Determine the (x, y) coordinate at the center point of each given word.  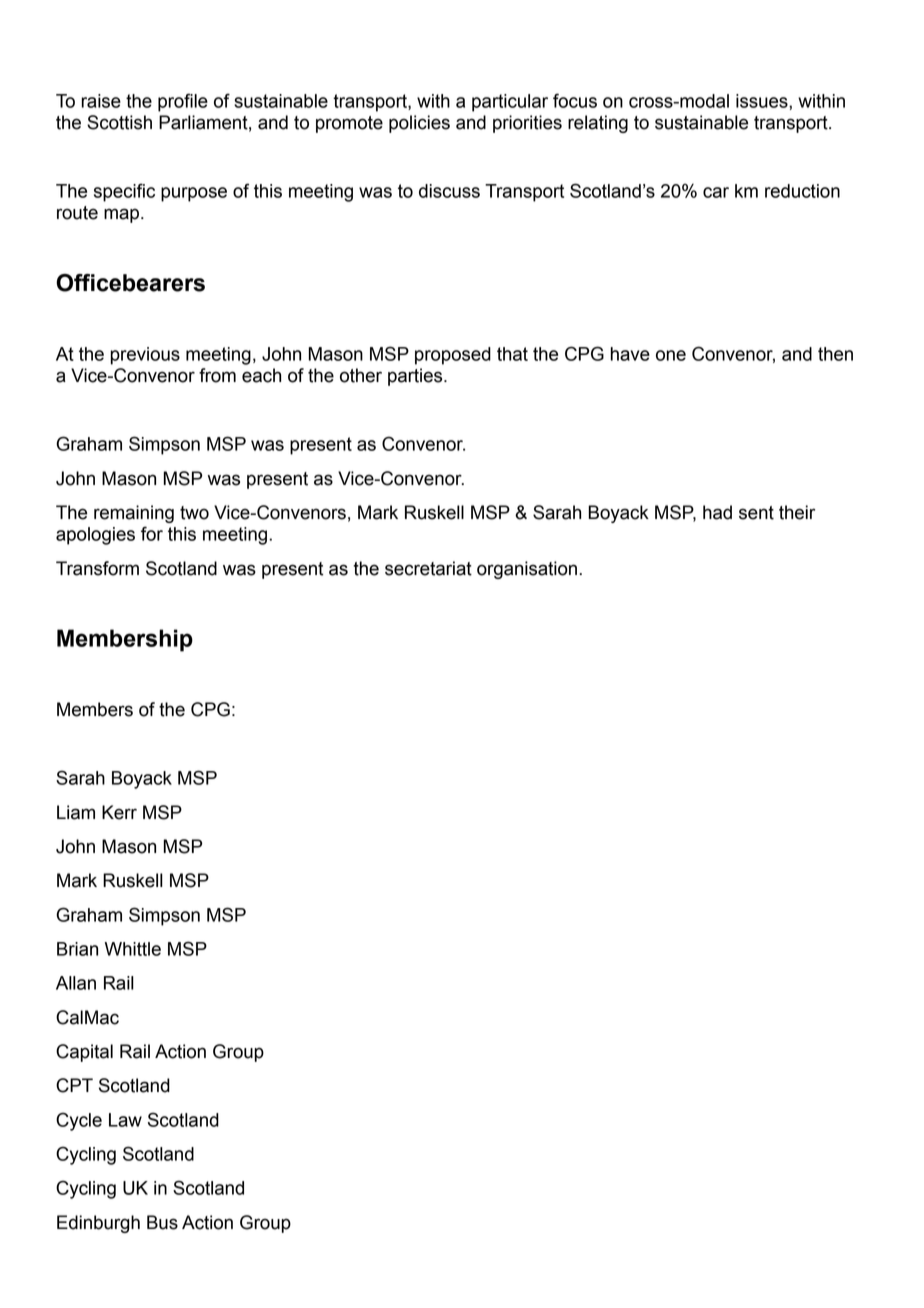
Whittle (133, 949)
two (194, 513)
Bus (162, 1222)
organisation (527, 570)
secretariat (428, 568)
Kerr (119, 812)
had (717, 512)
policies (419, 124)
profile (183, 102)
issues (763, 101)
